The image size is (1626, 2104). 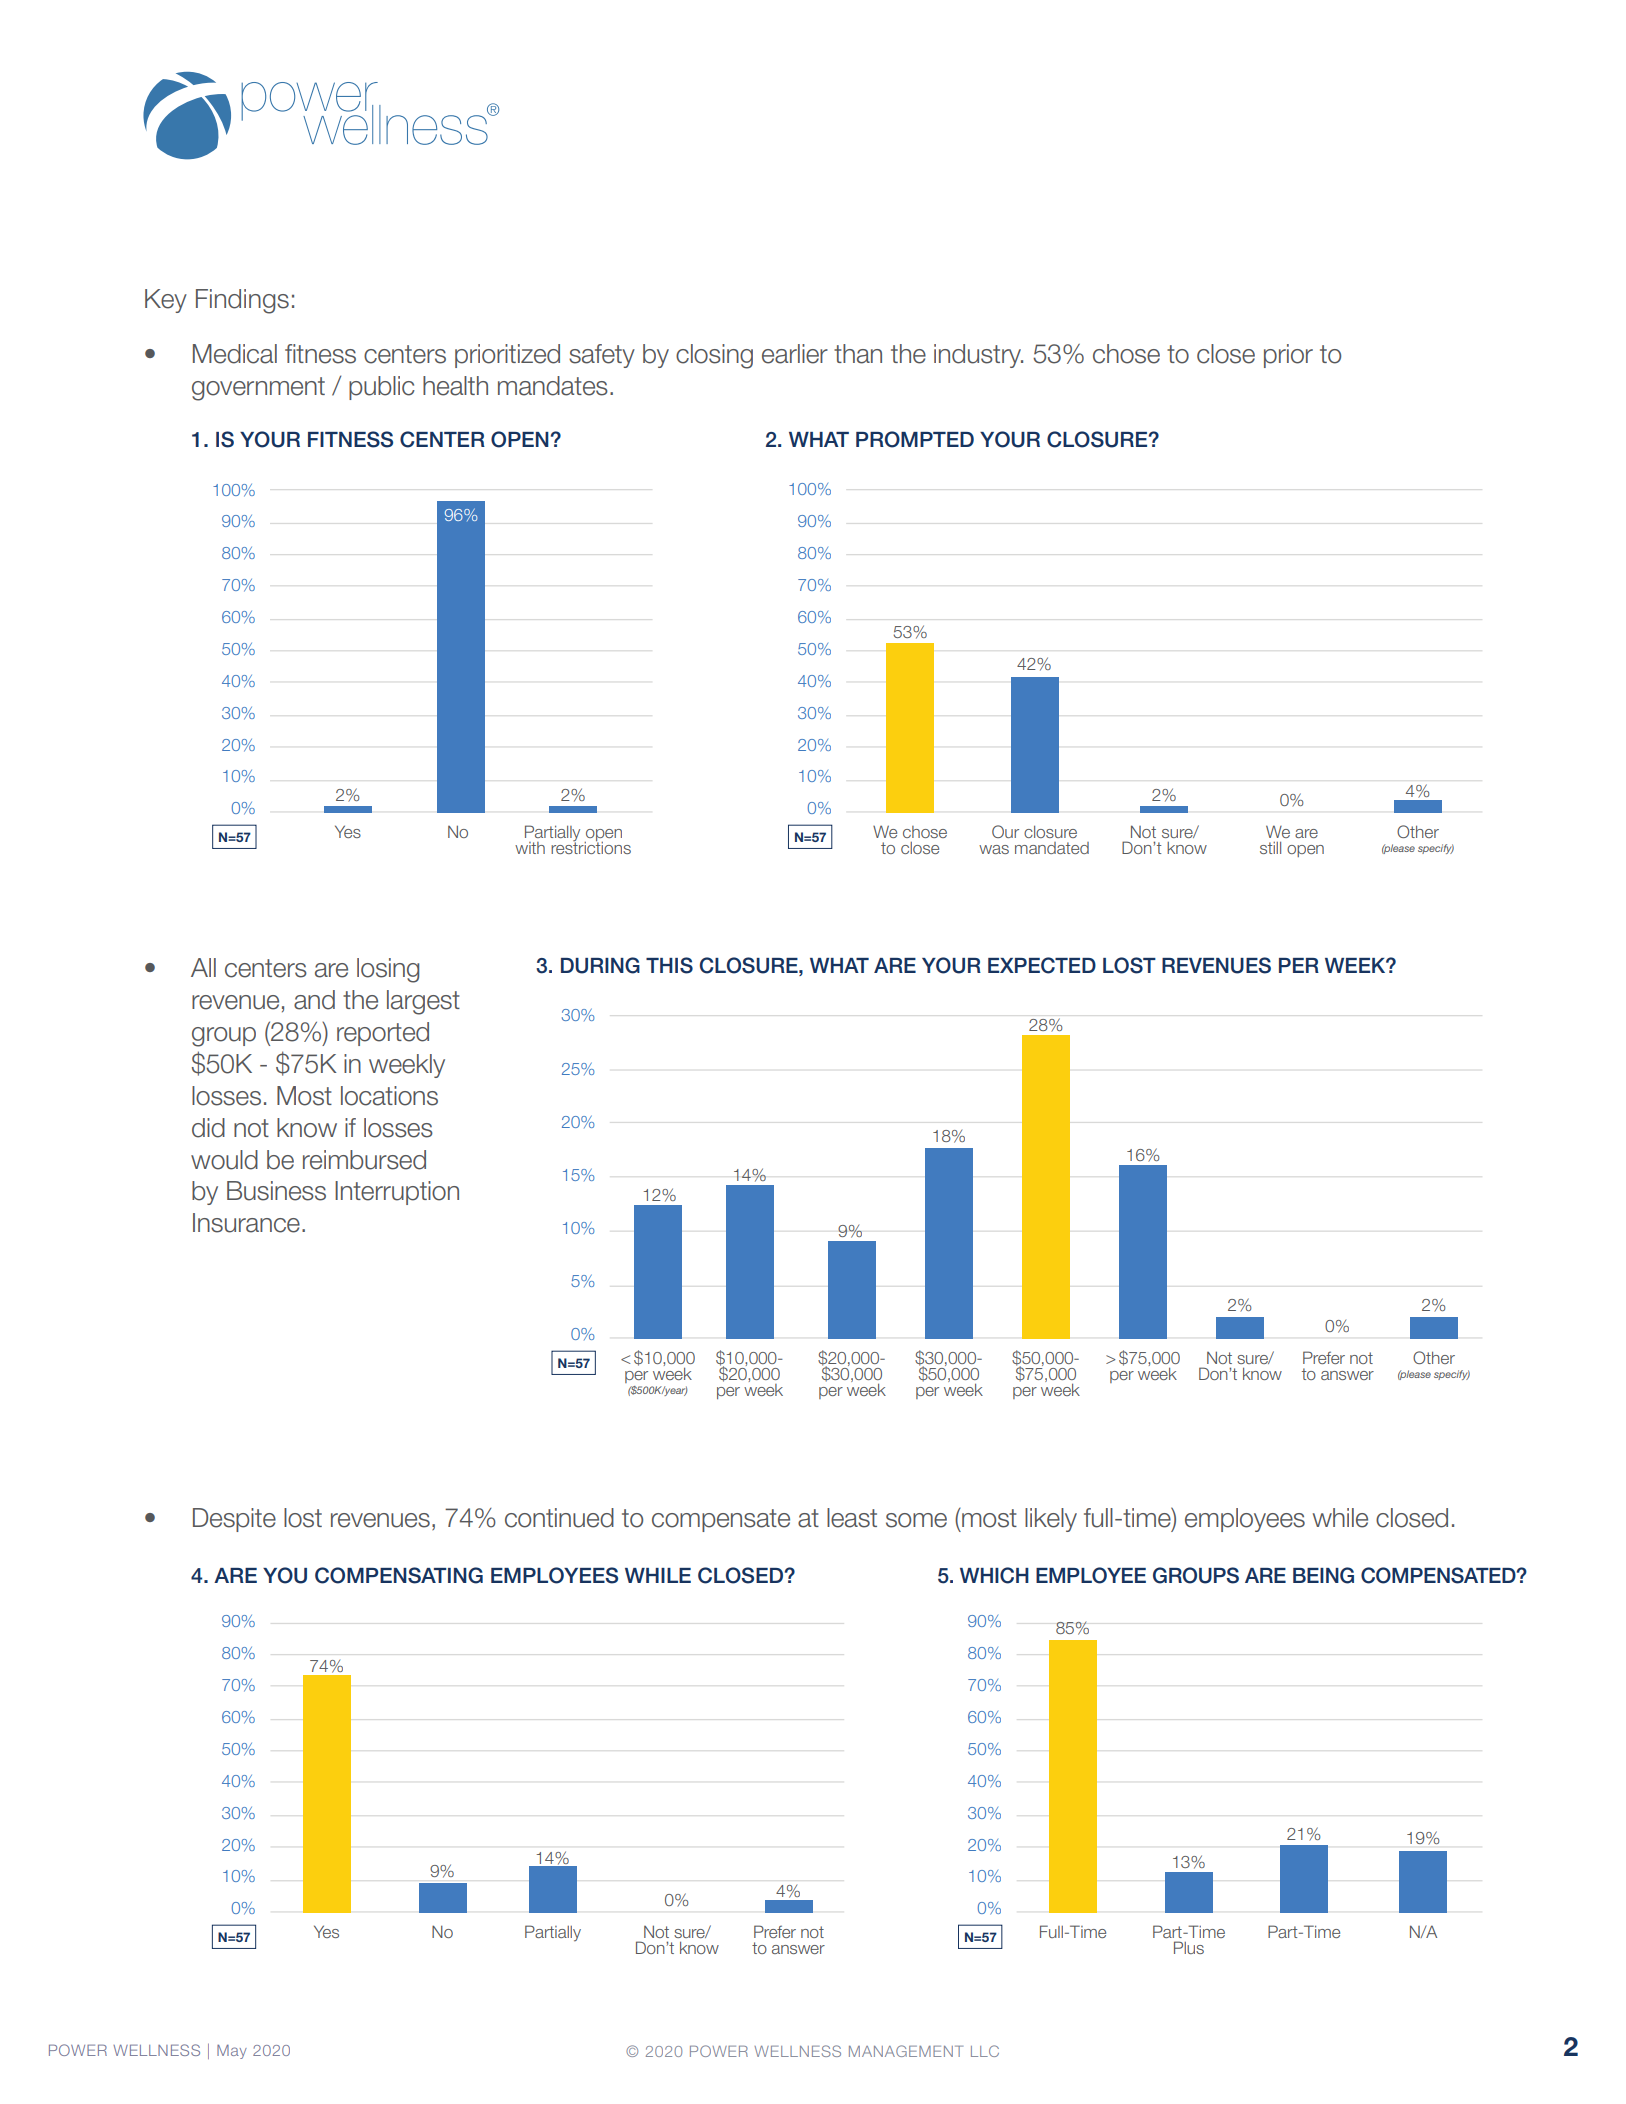 I want to click on MANAGEMENT, so click(x=906, y=2051).
